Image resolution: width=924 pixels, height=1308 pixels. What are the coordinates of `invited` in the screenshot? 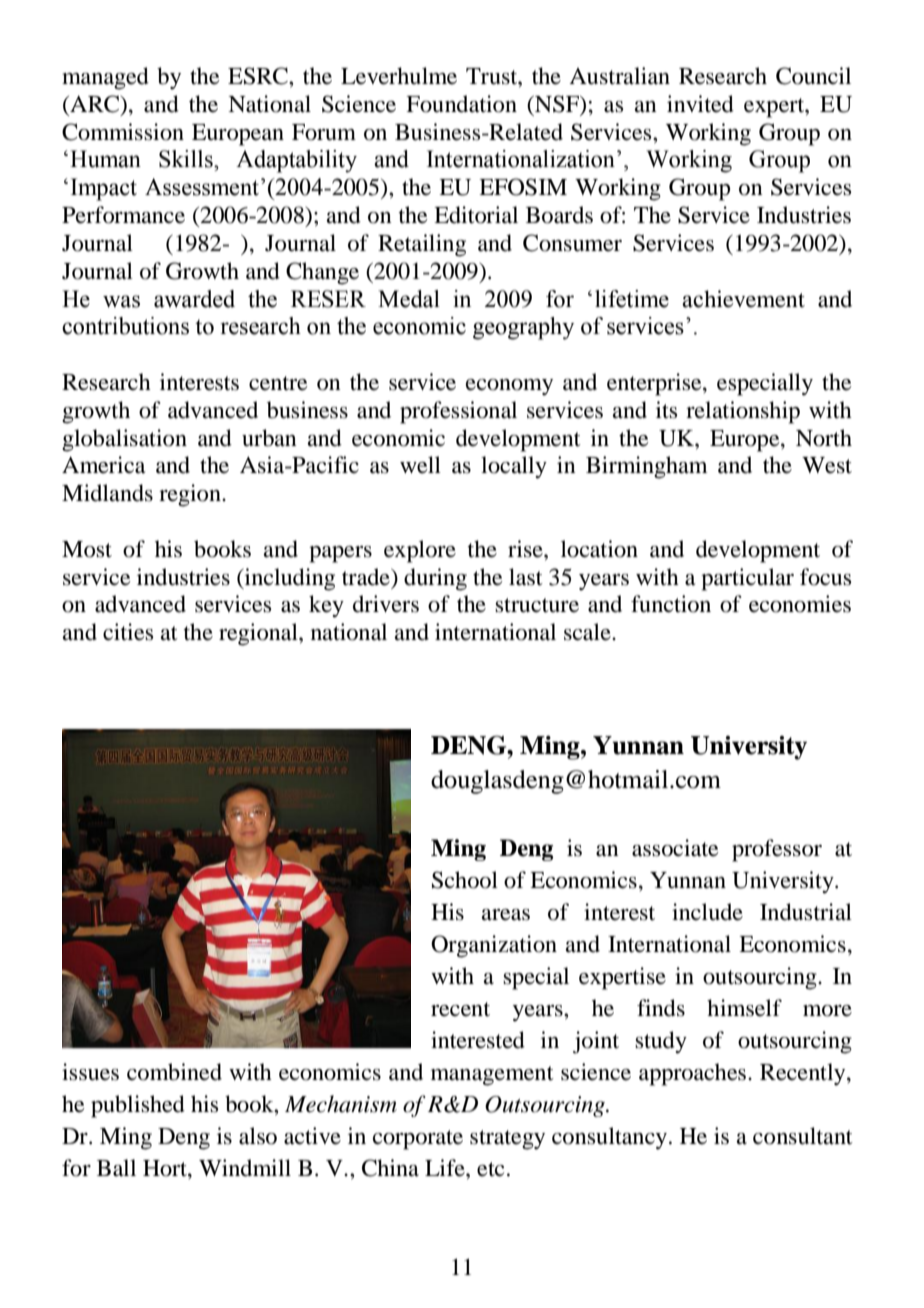 It's located at (700, 104).
